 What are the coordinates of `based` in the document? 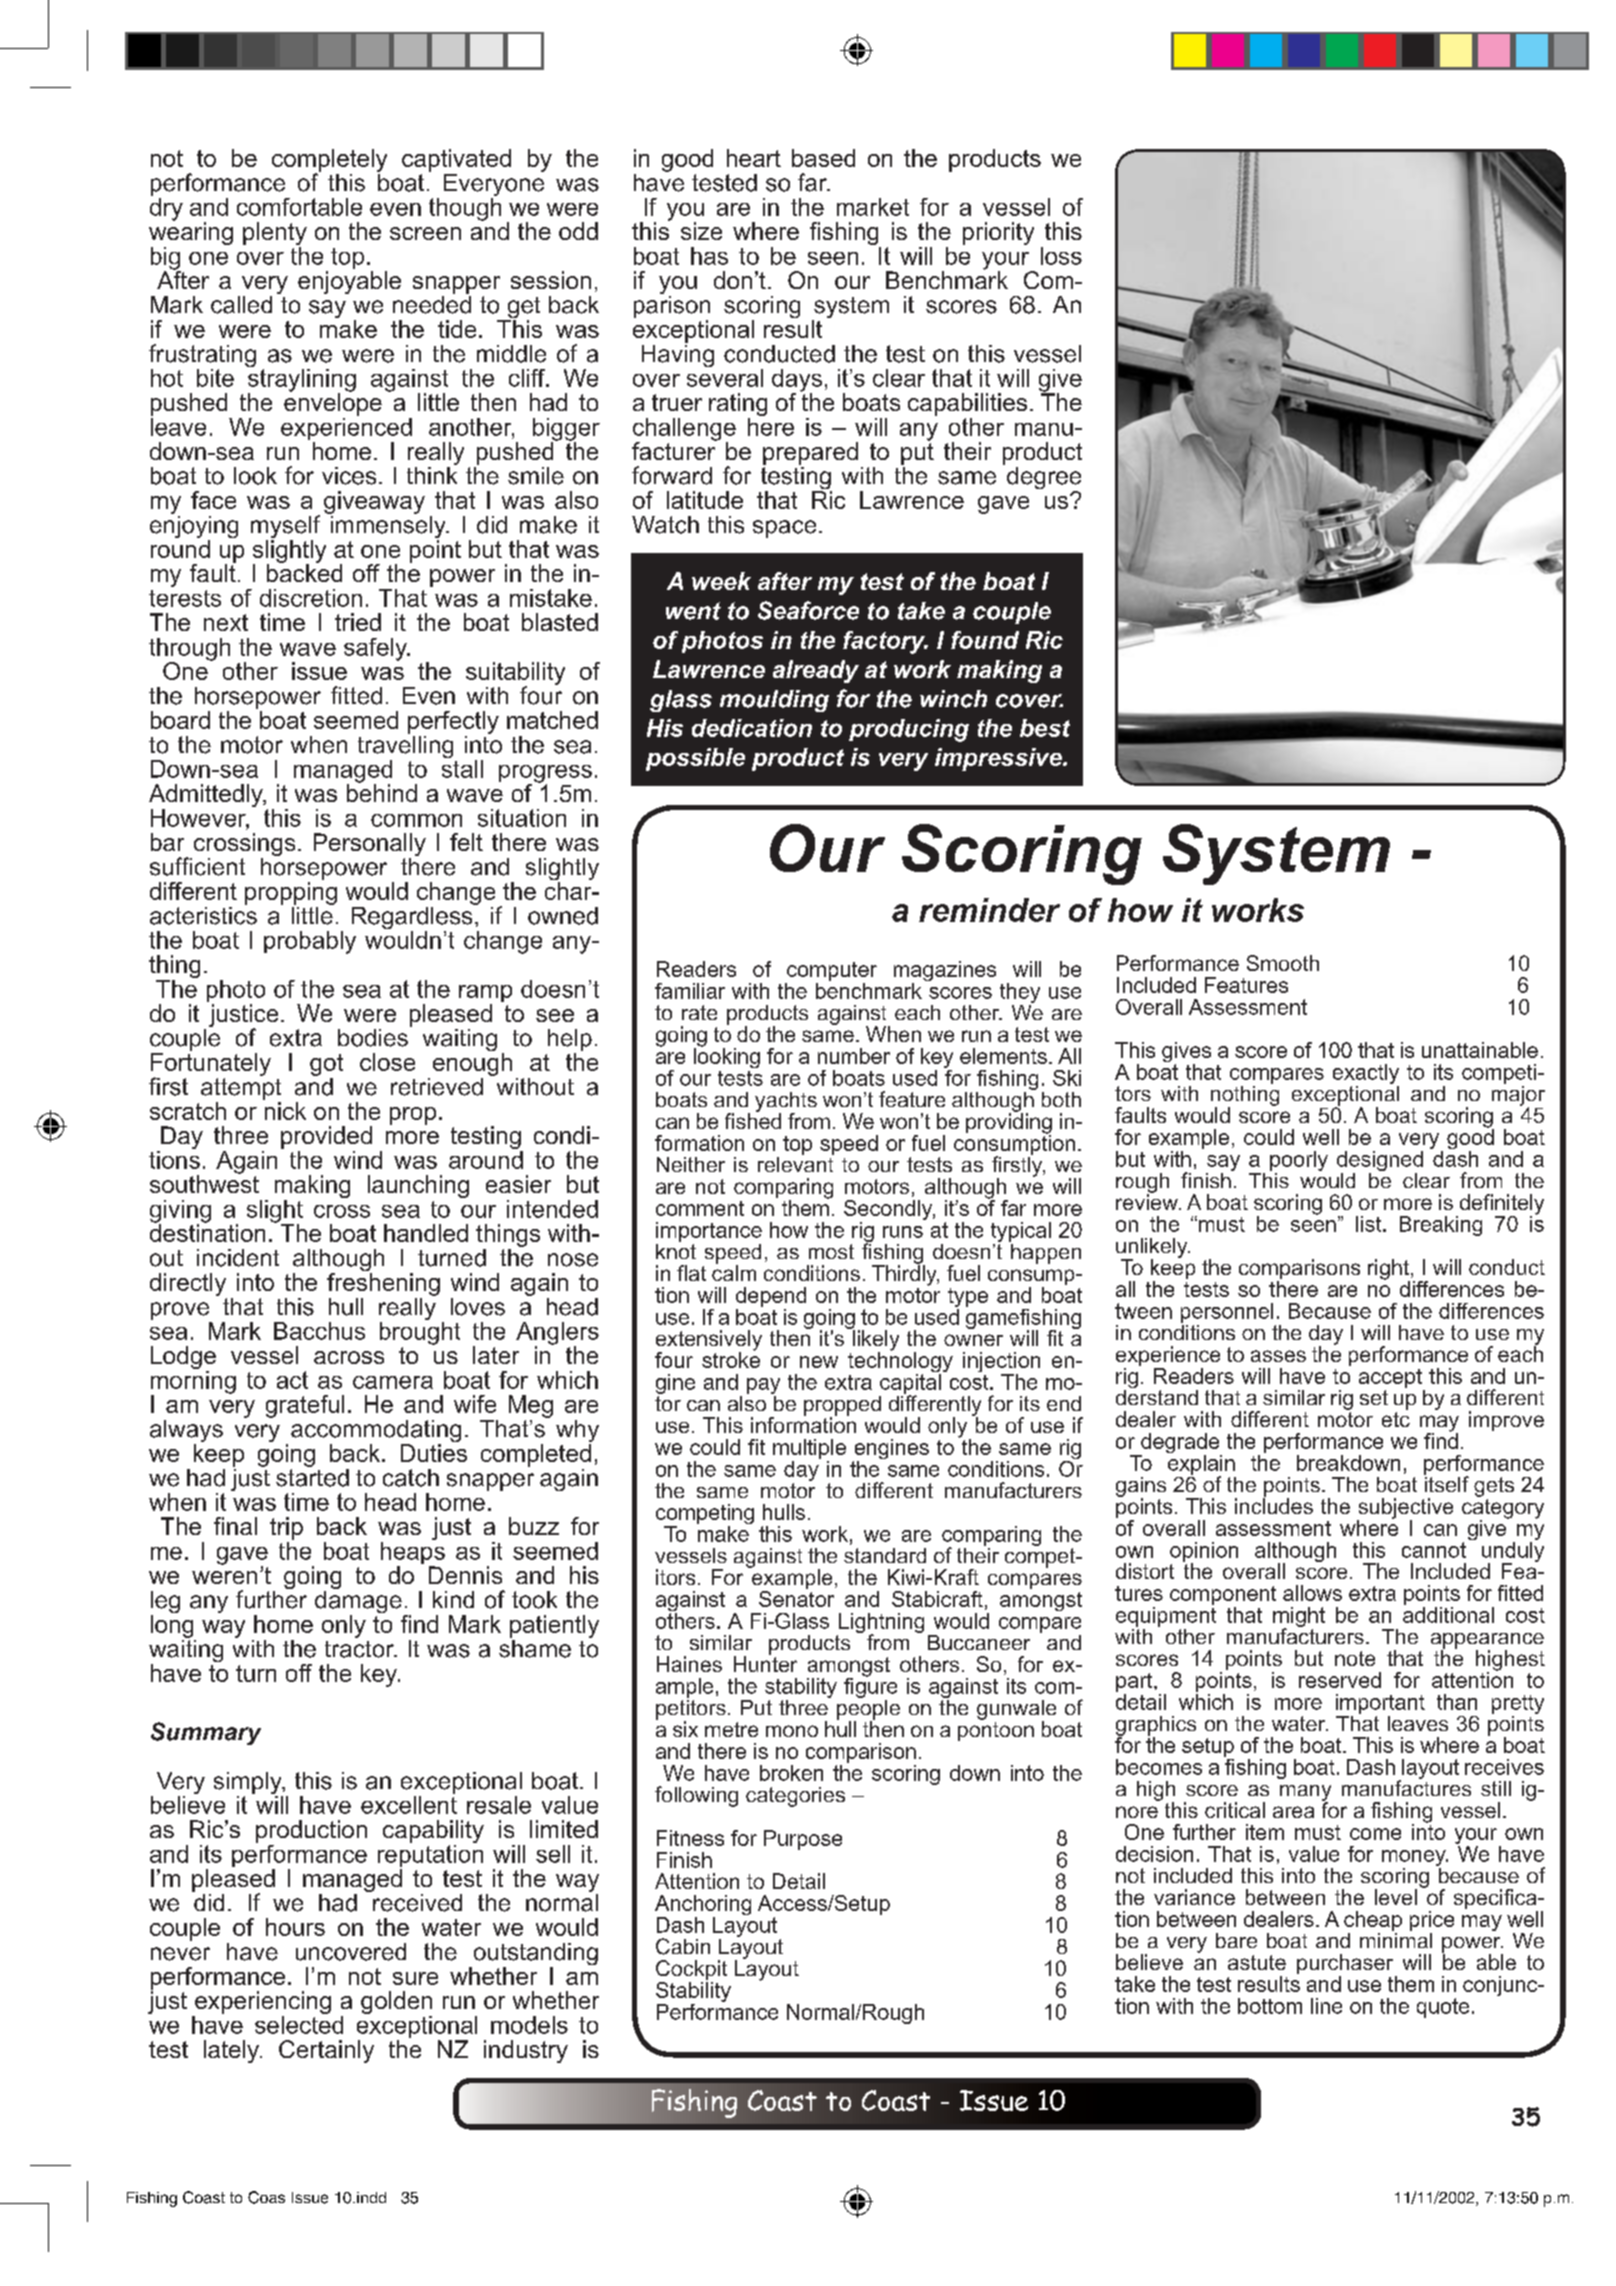 It's located at (823, 158).
